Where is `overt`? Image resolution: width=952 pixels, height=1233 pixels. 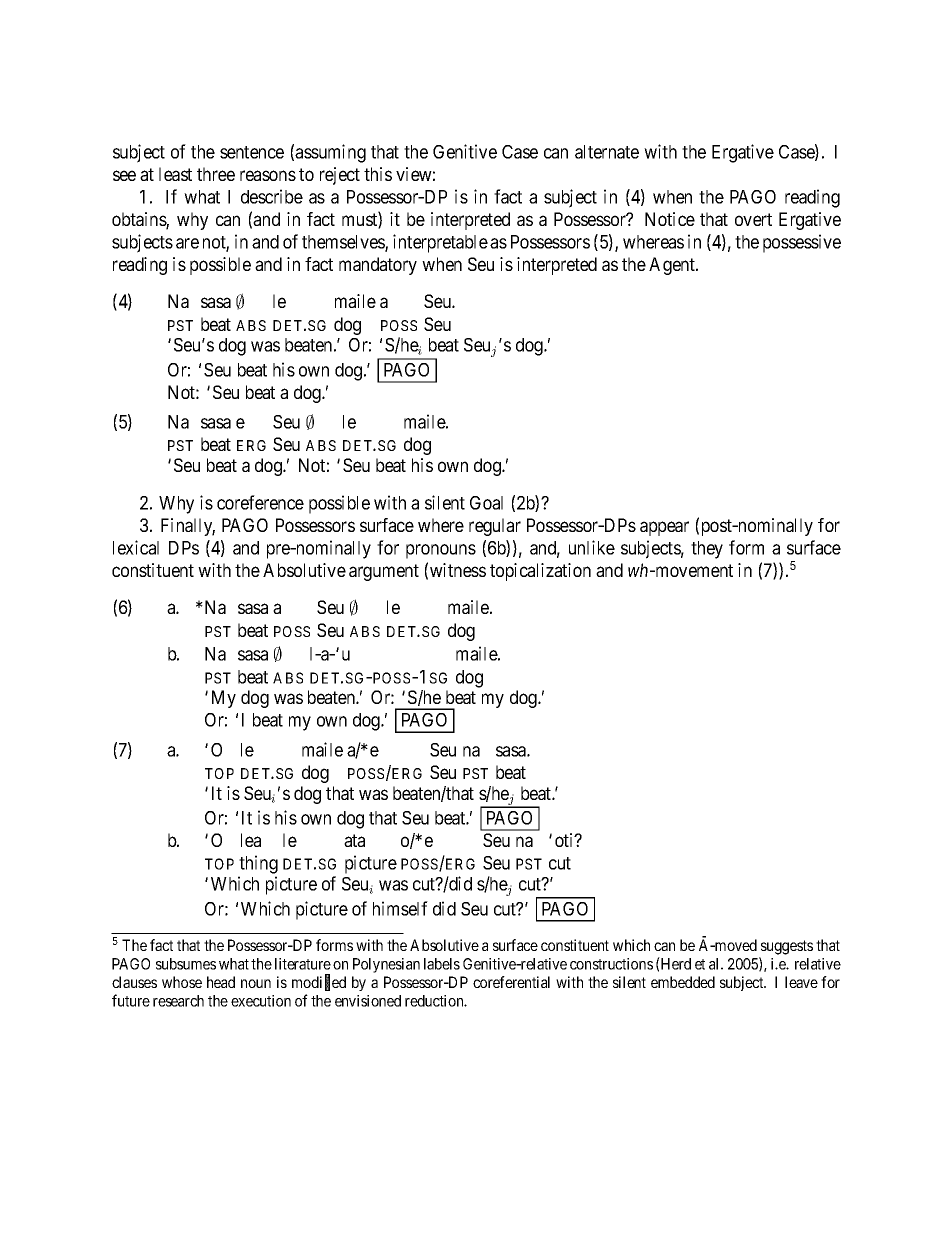
overt is located at coordinates (753, 219).
